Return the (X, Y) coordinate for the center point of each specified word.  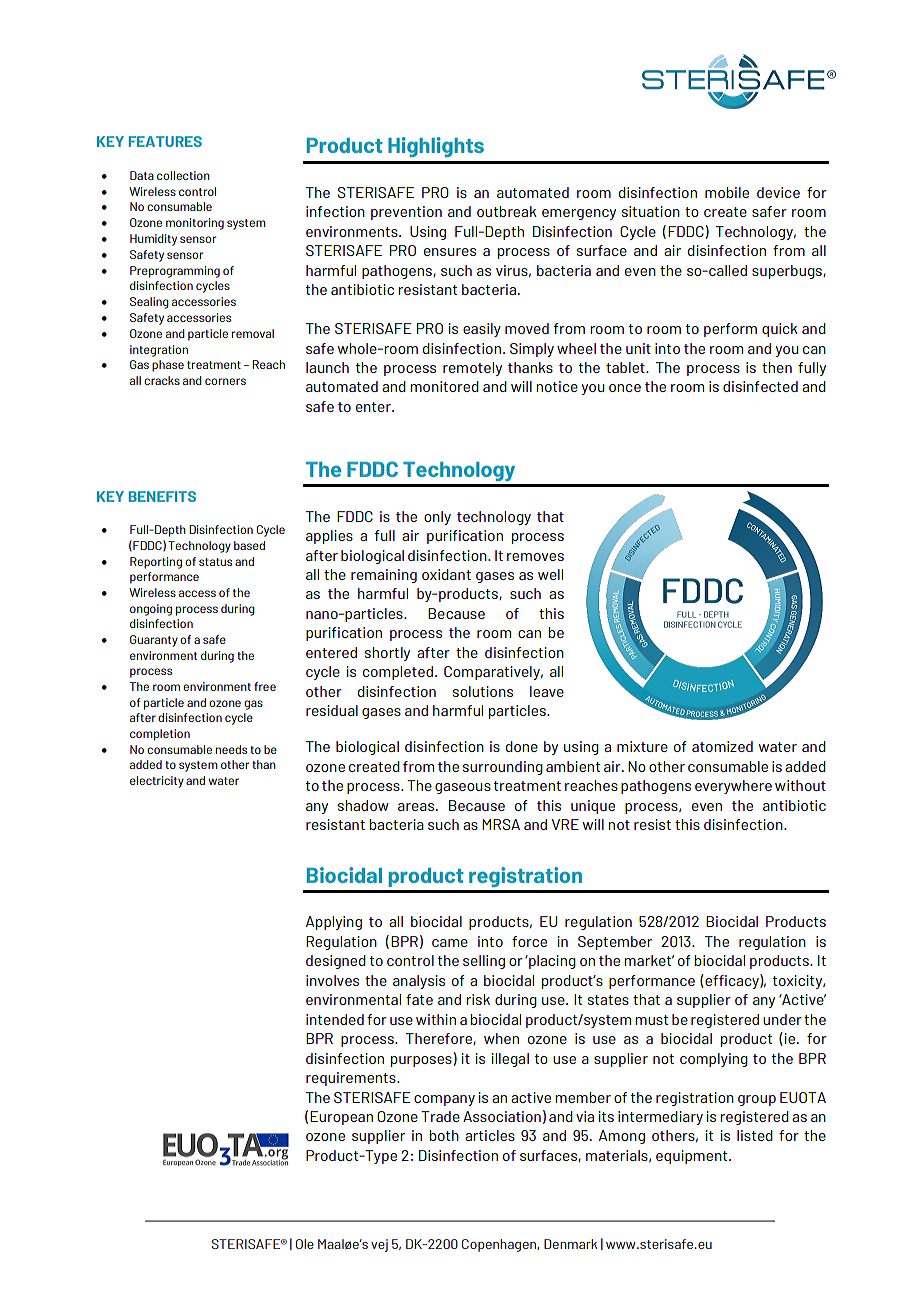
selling (484, 962)
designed (336, 962)
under (782, 1019)
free (265, 686)
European (341, 1118)
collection (183, 175)
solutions (483, 691)
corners (225, 381)
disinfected (760, 386)
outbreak (507, 211)
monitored (444, 386)
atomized (722, 746)
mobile (727, 192)
